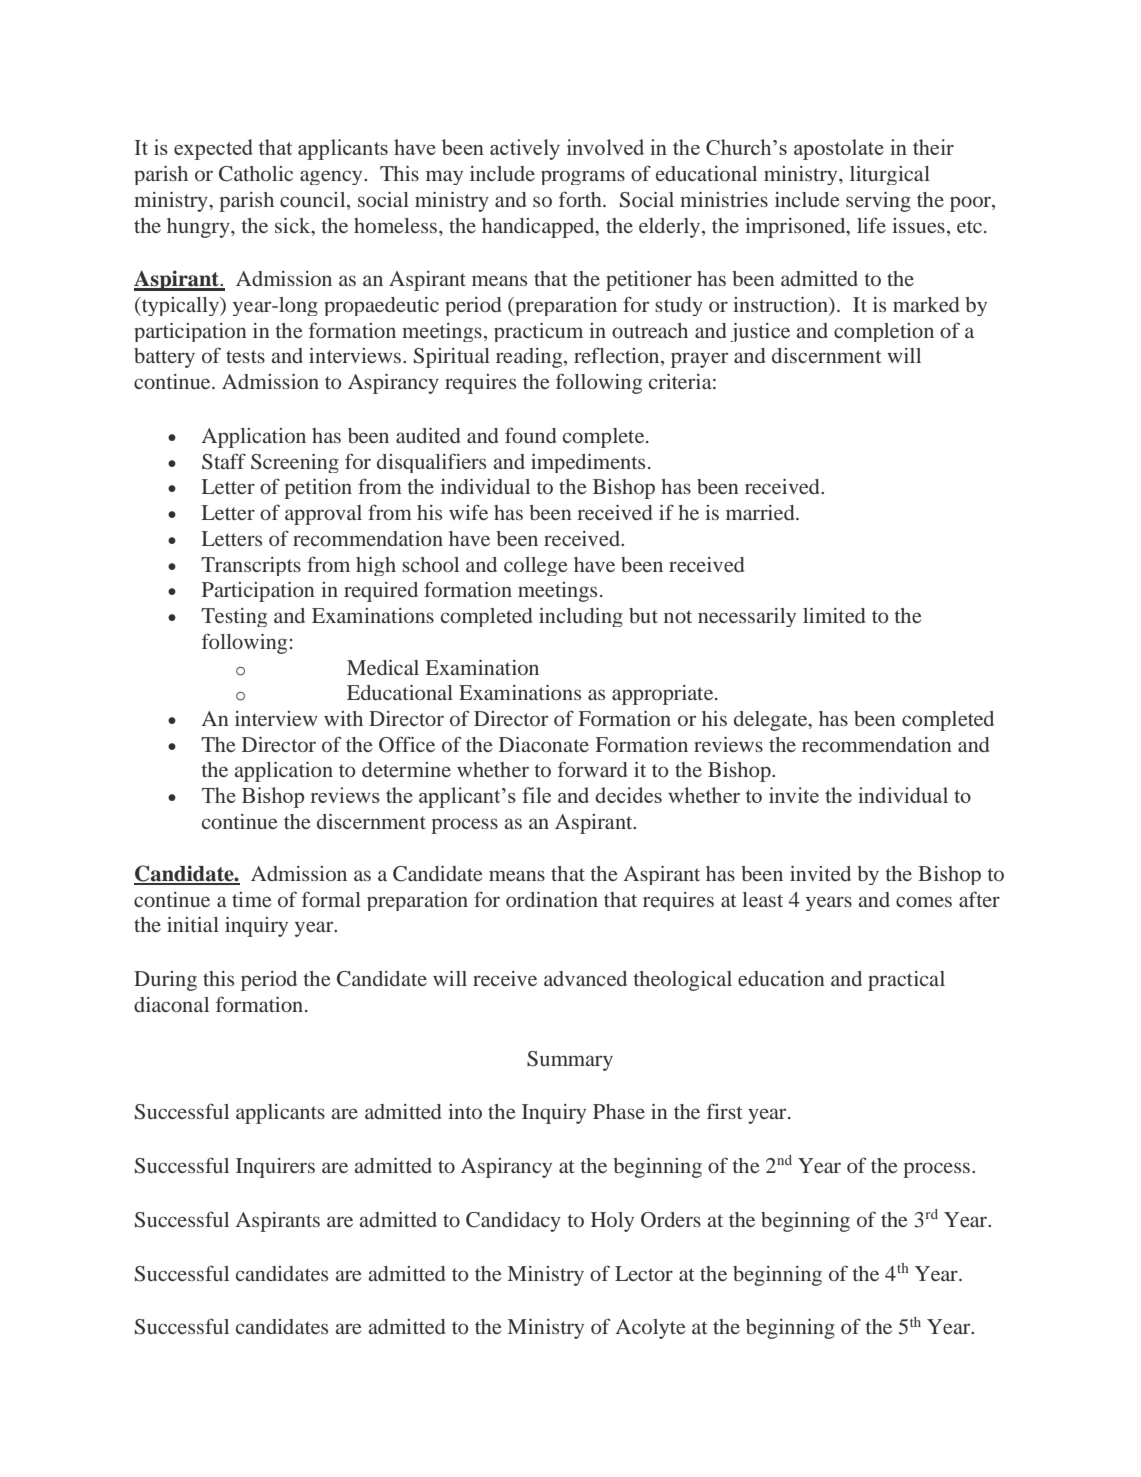 Image resolution: width=1141 pixels, height=1477 pixels. What do you see at coordinates (583, 177) in the image?
I see `programs` at bounding box center [583, 177].
